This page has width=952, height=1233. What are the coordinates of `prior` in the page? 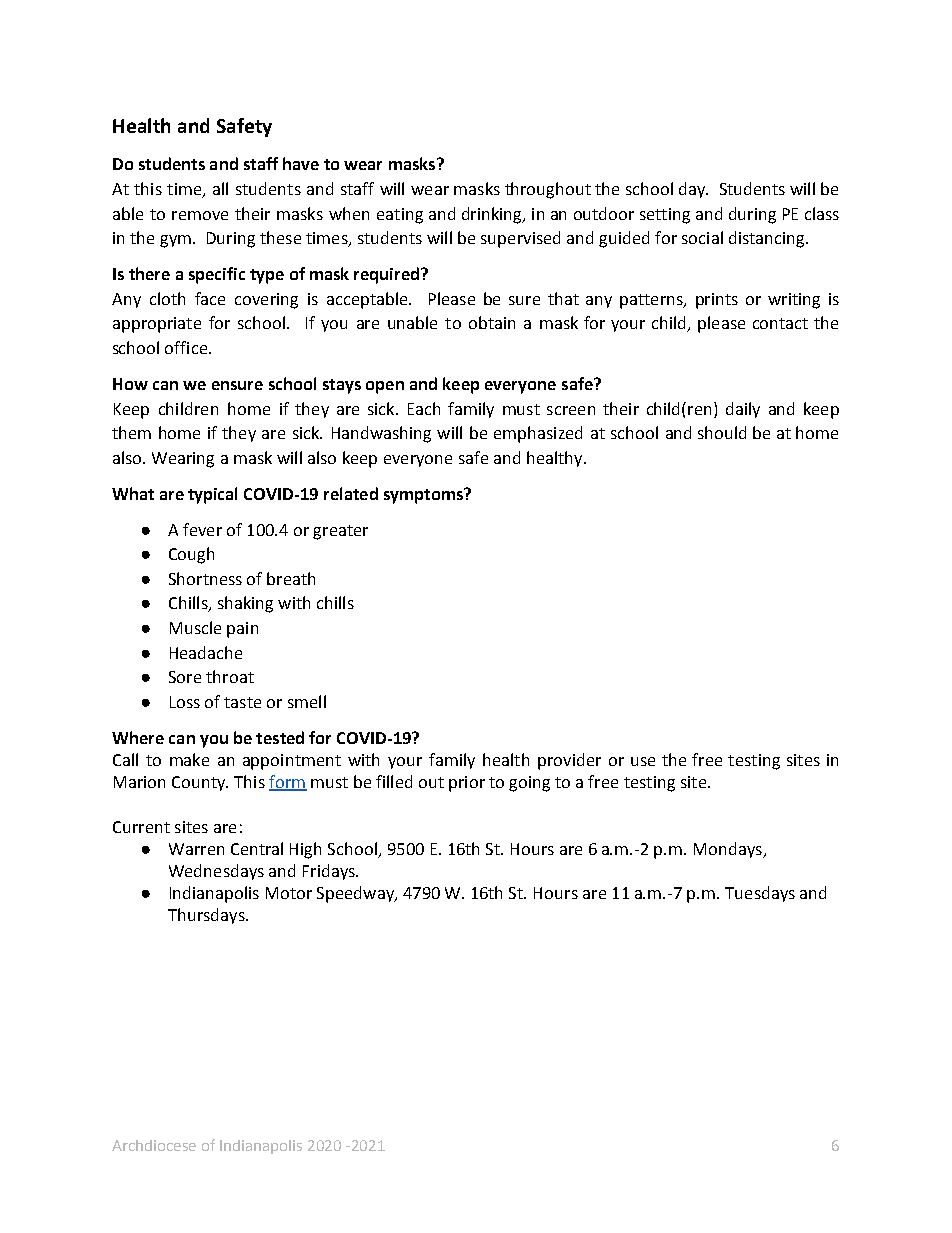 It's located at (467, 784).
